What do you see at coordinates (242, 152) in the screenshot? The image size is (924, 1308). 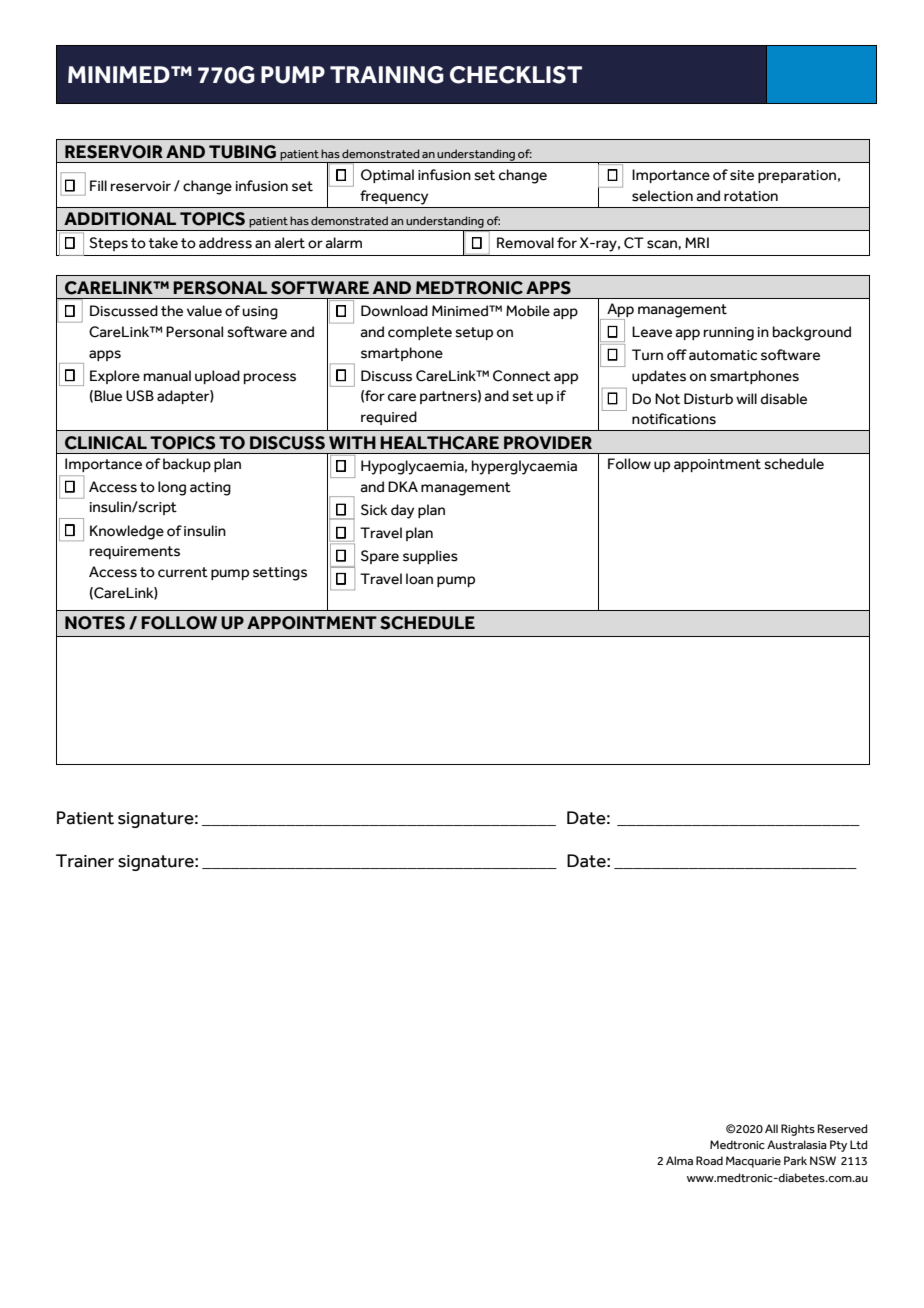 I see `TUBING` at bounding box center [242, 152].
